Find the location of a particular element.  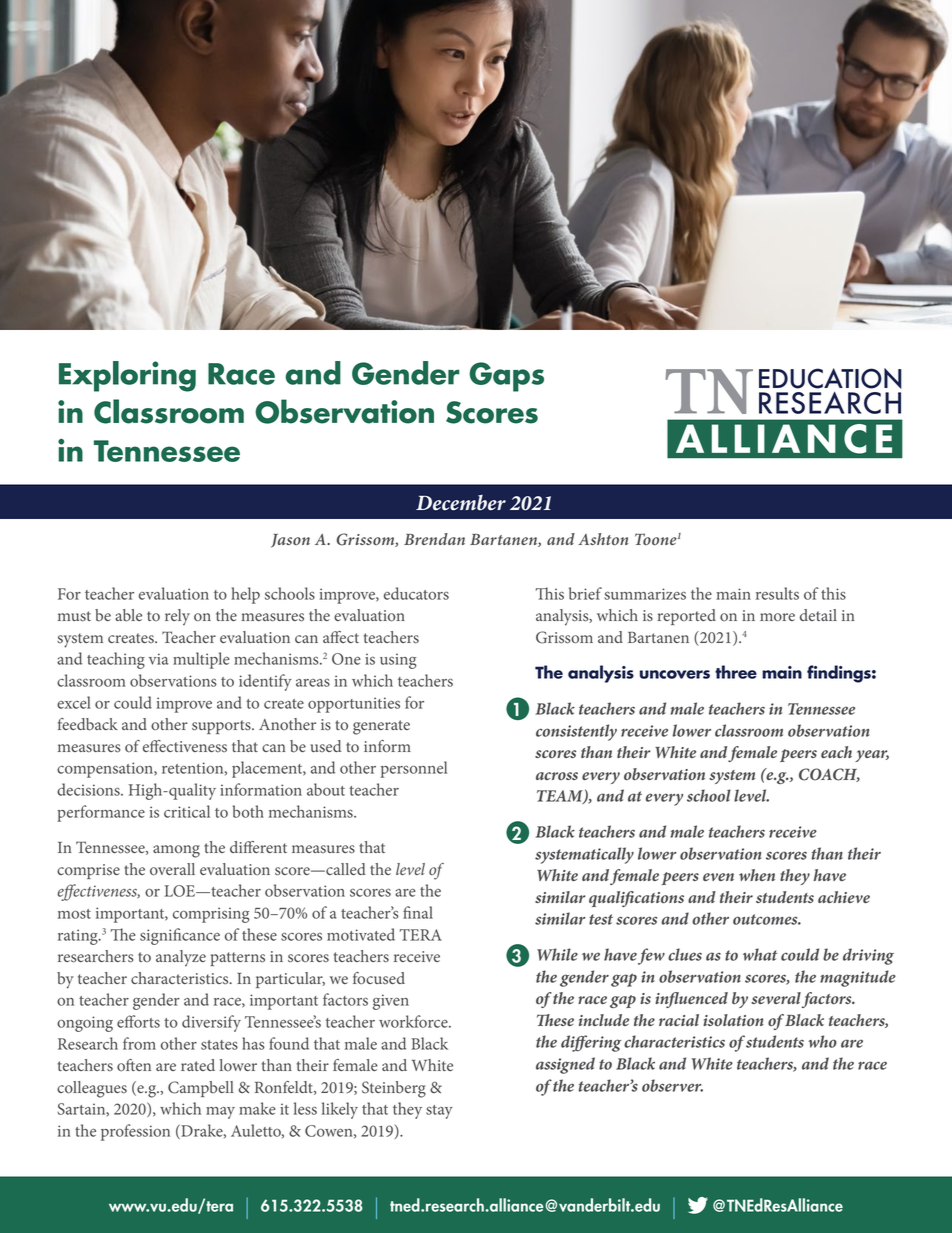

when is located at coordinates (757, 875).
